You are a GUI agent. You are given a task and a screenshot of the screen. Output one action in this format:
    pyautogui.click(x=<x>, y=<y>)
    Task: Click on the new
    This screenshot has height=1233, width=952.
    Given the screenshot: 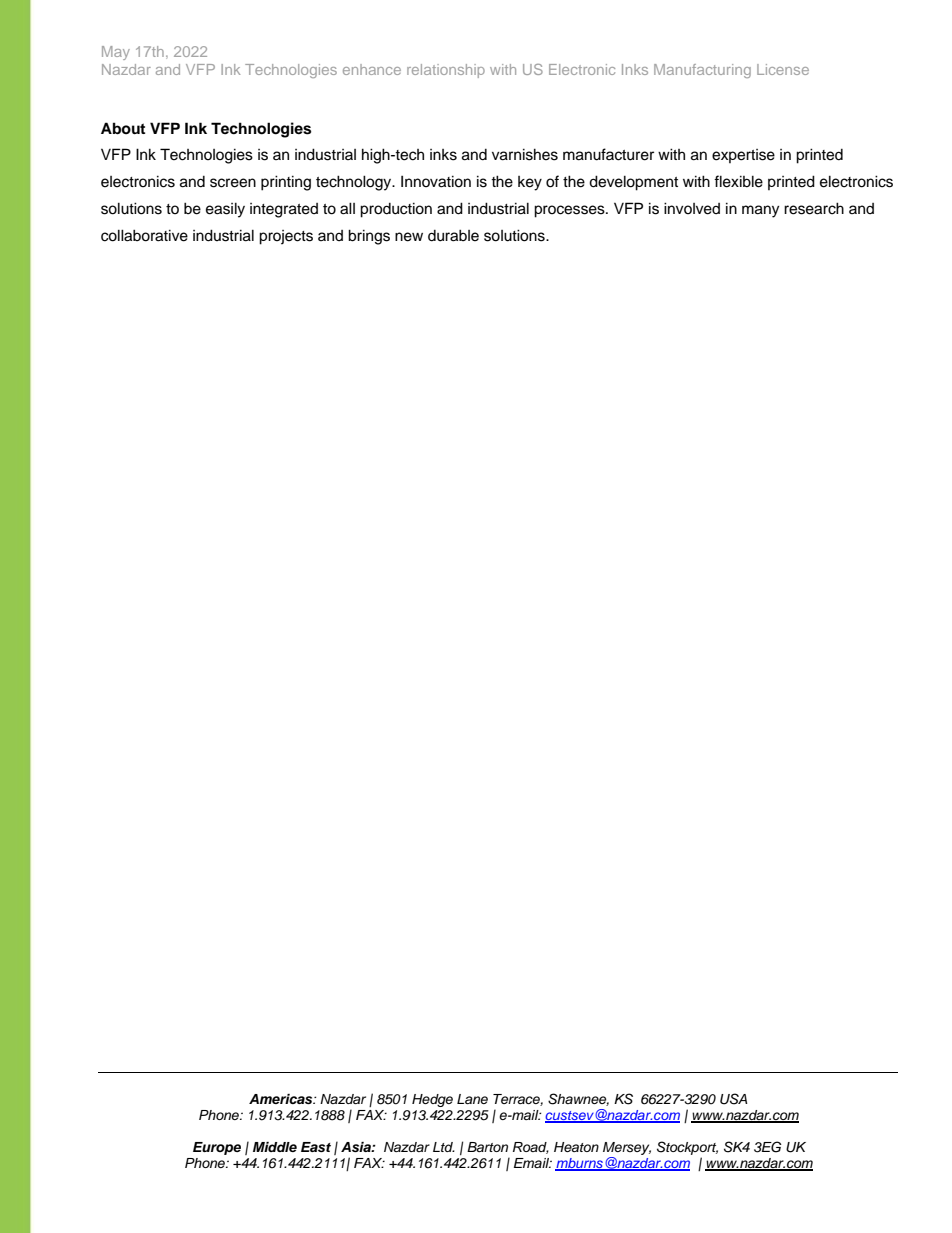 What is the action you would take?
    pyautogui.click(x=409, y=237)
